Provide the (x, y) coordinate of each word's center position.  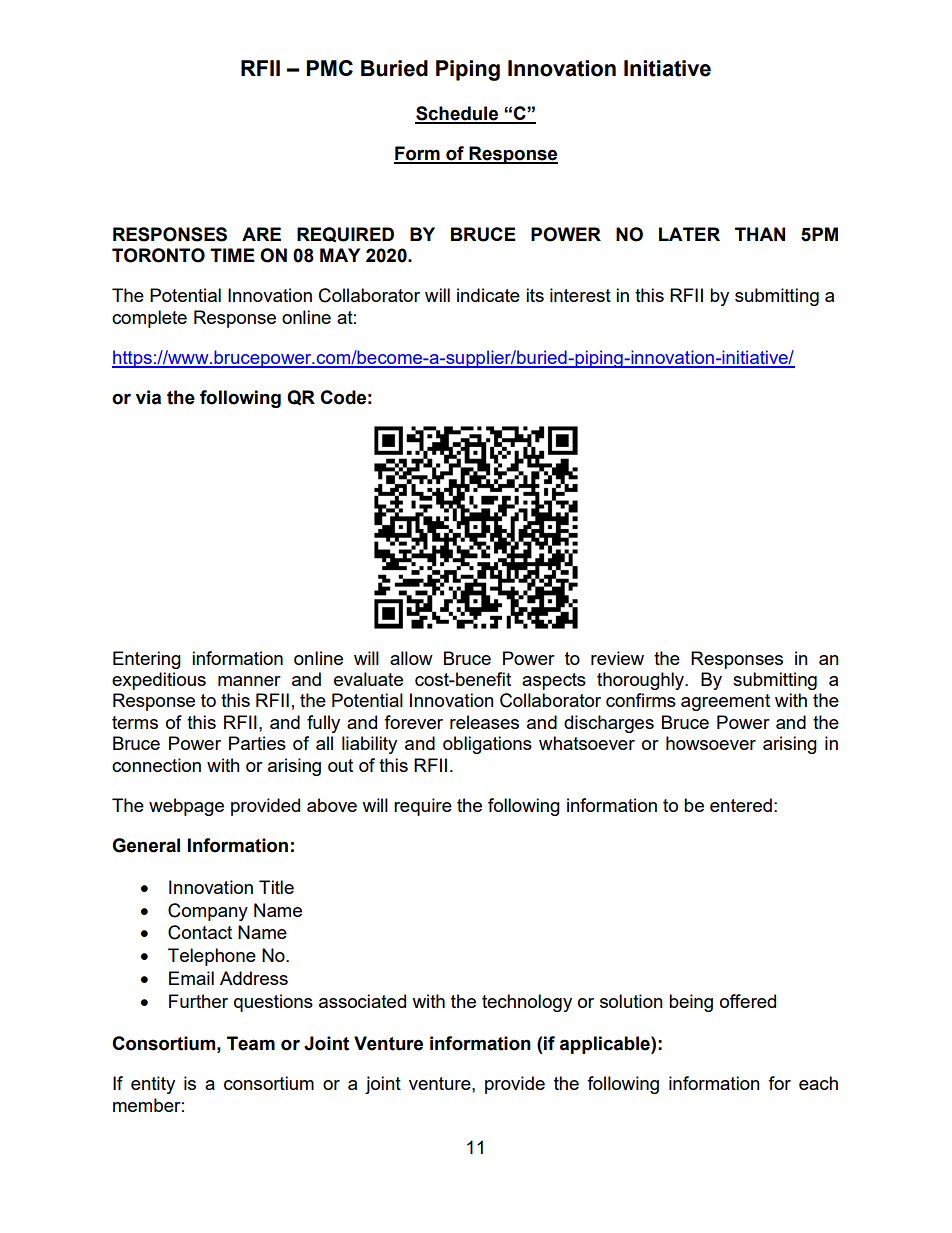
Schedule (457, 114)
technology (527, 1003)
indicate (488, 295)
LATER (689, 234)
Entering (147, 660)
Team (251, 1043)
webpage (186, 807)
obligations (487, 745)
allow (411, 658)
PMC (329, 68)
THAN (760, 234)
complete (149, 319)
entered (741, 805)
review (617, 658)
